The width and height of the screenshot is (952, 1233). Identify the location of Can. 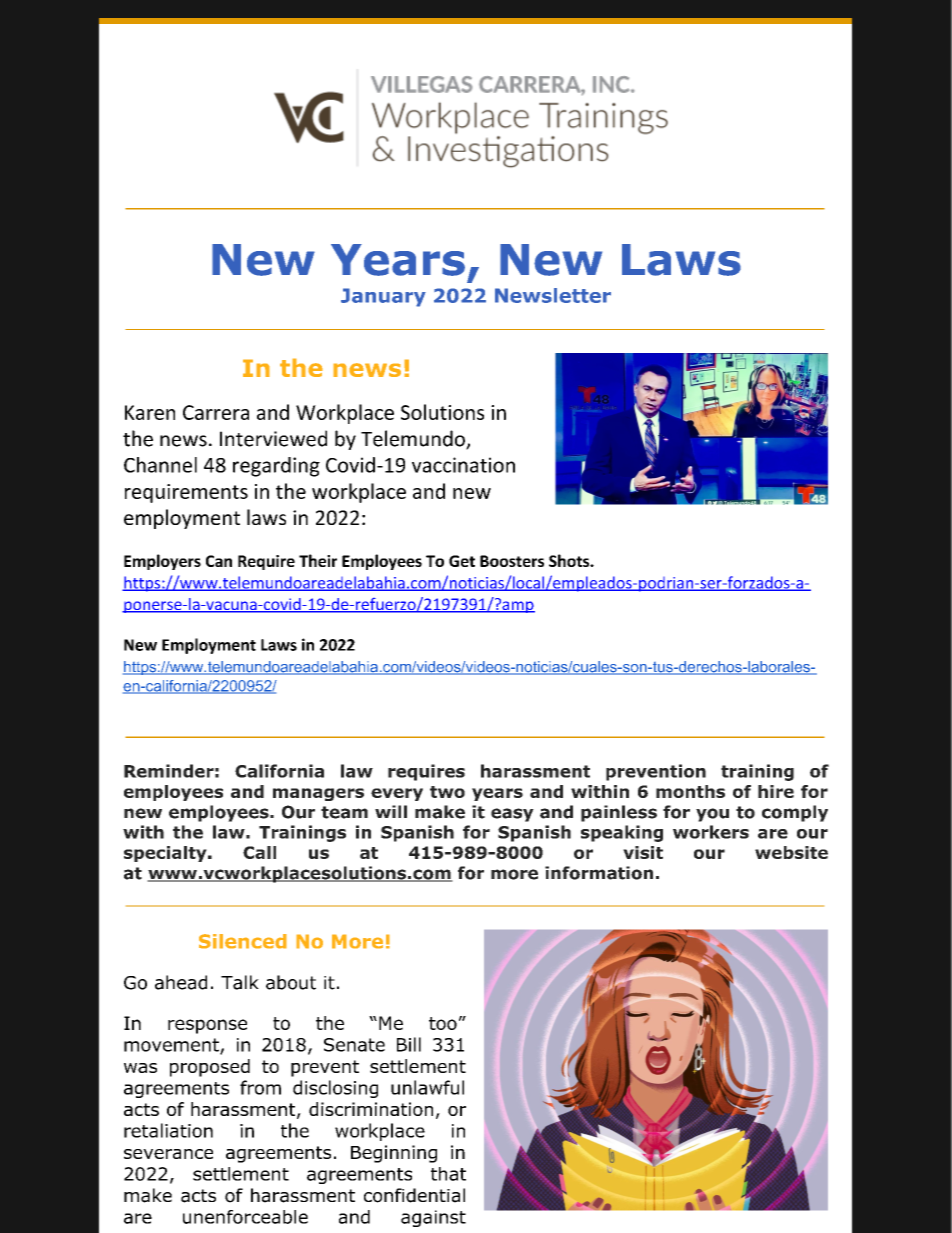
(219, 561).
